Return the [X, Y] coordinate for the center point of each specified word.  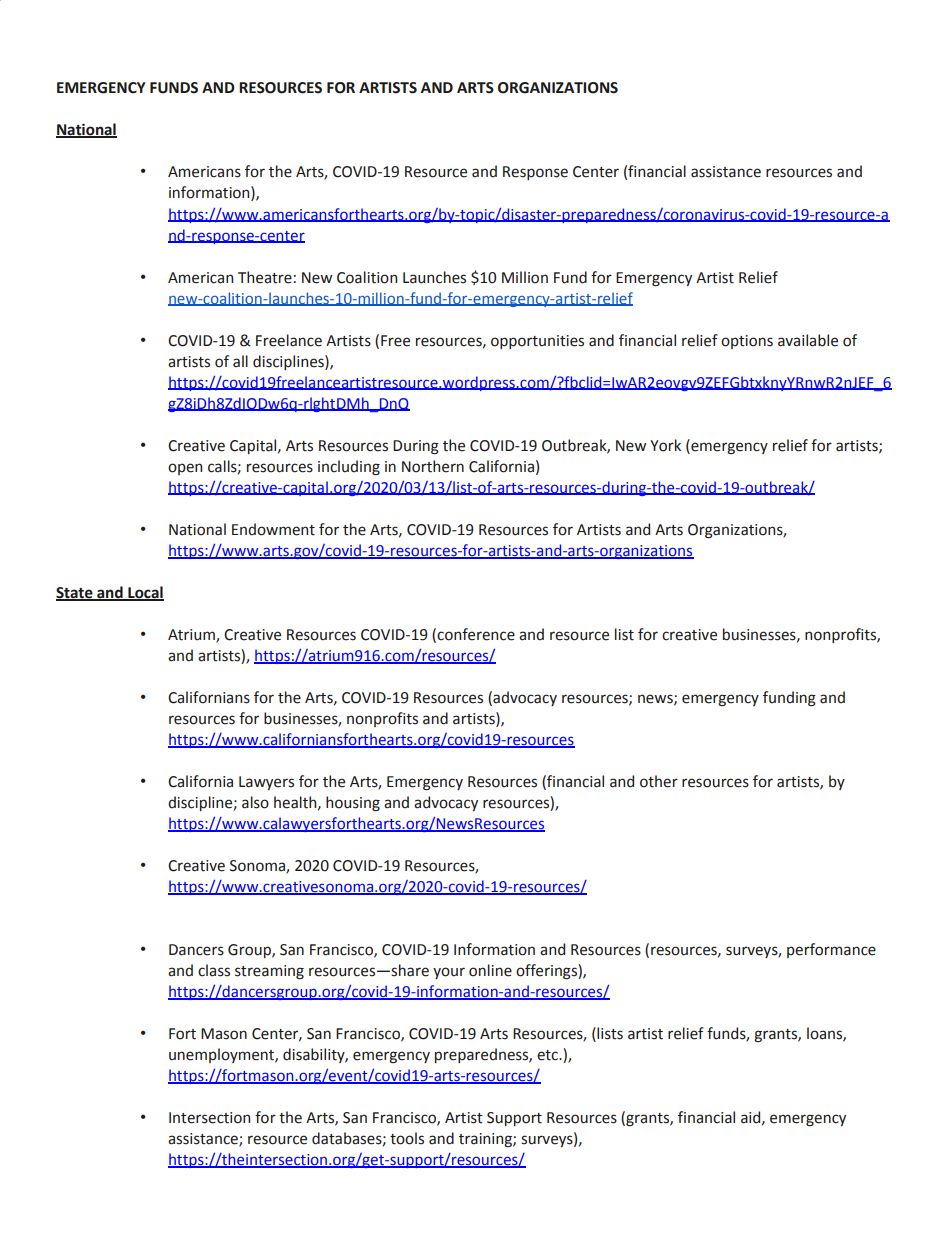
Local [145, 593]
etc [548, 1055]
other [659, 781]
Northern [433, 466]
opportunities [537, 342]
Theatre [265, 277]
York [665, 445]
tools [407, 1138]
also [255, 802]
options [747, 342]
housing [353, 804]
